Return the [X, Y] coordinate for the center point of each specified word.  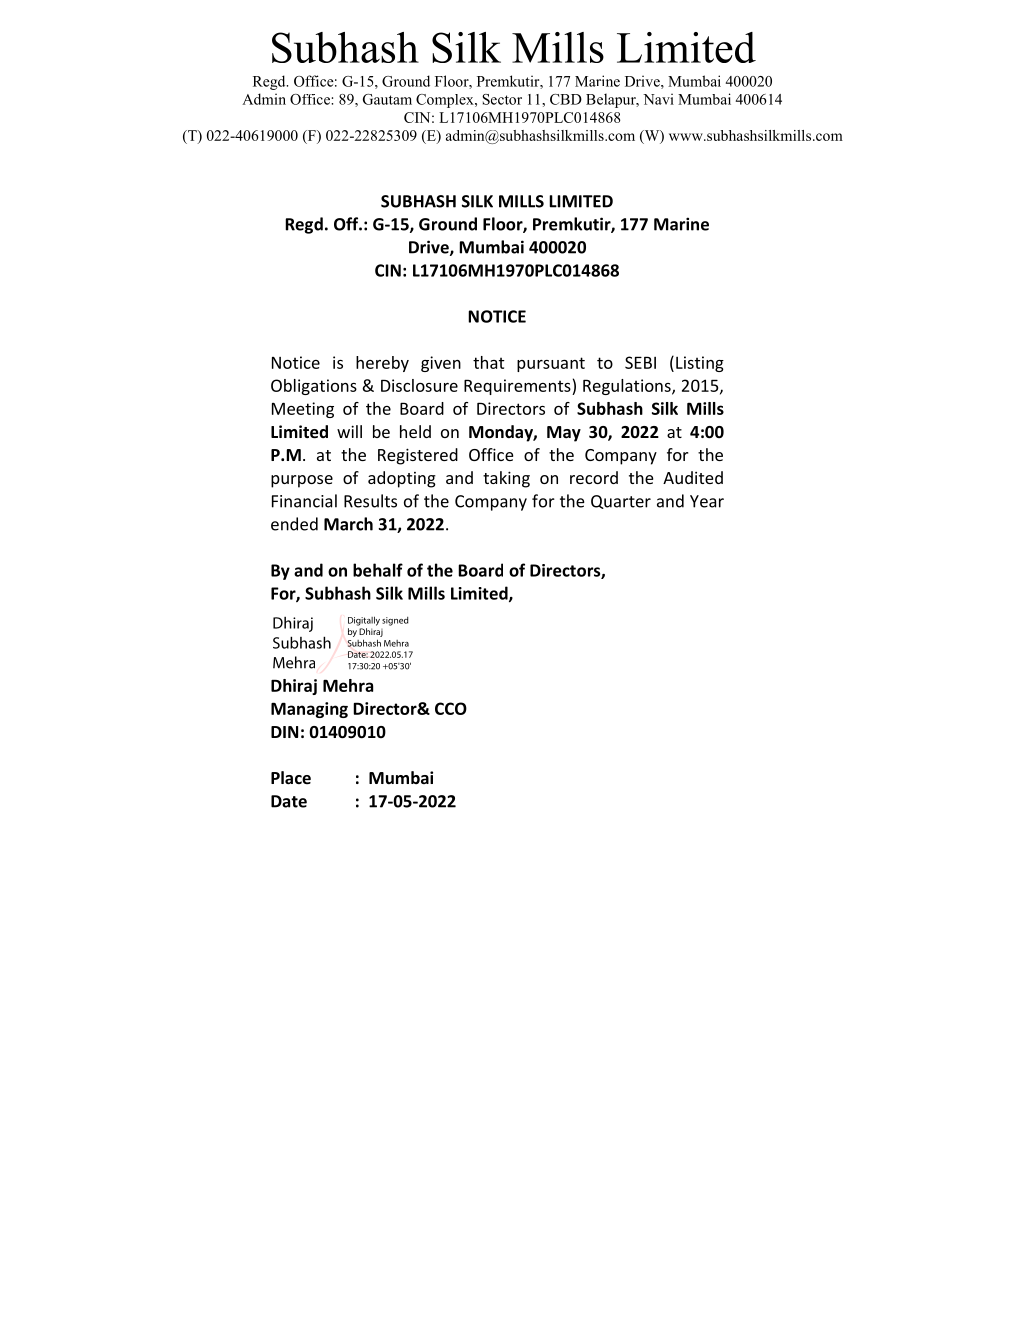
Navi [658, 99]
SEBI [640, 362]
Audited [693, 477]
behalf [378, 570]
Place [291, 778]
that [489, 362]
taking [506, 479]
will [349, 431]
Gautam [387, 99]
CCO [451, 708]
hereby [382, 364]
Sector [502, 99]
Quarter [621, 502]
